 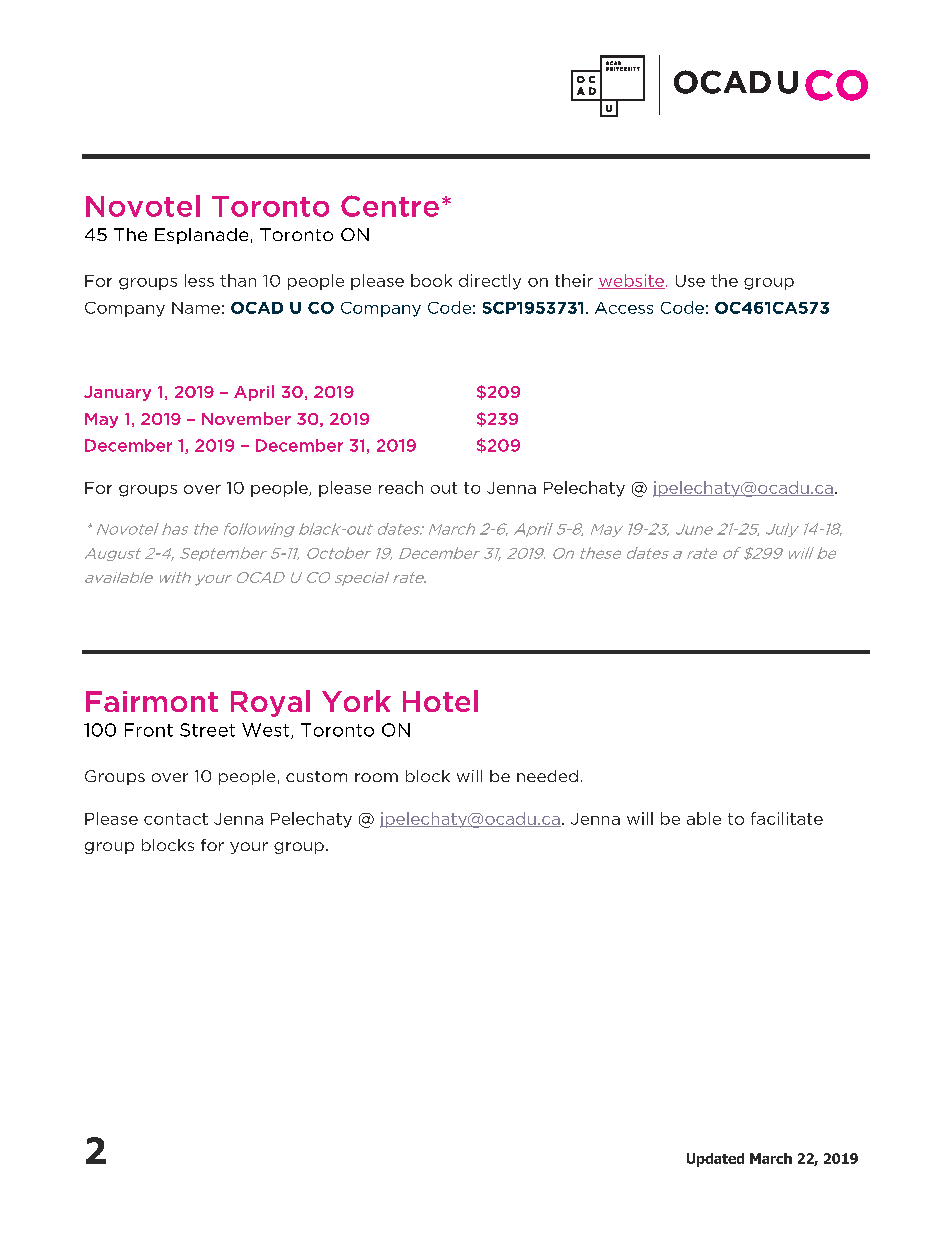 I want to click on contact, so click(x=176, y=819).
